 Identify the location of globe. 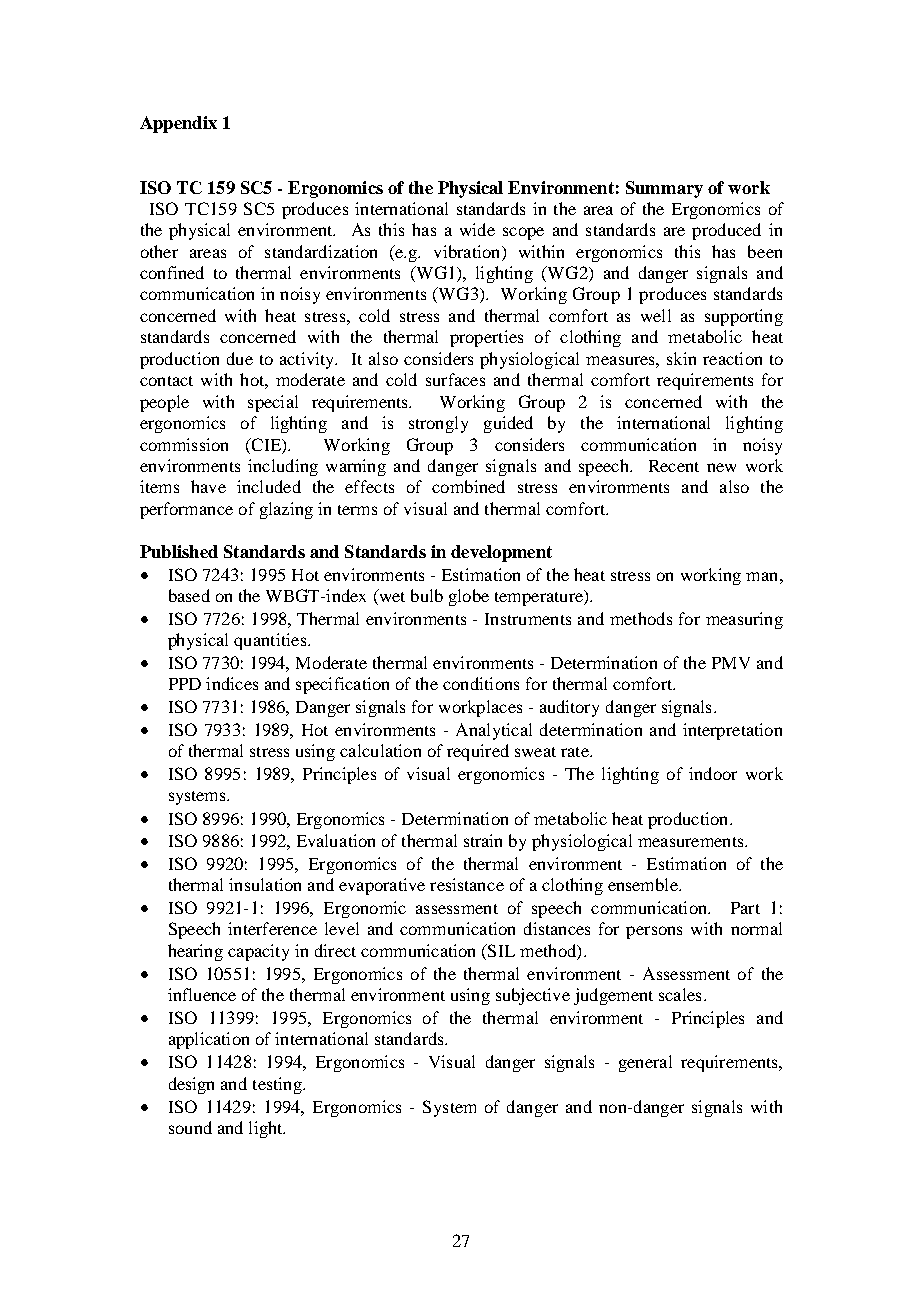
(469, 597).
